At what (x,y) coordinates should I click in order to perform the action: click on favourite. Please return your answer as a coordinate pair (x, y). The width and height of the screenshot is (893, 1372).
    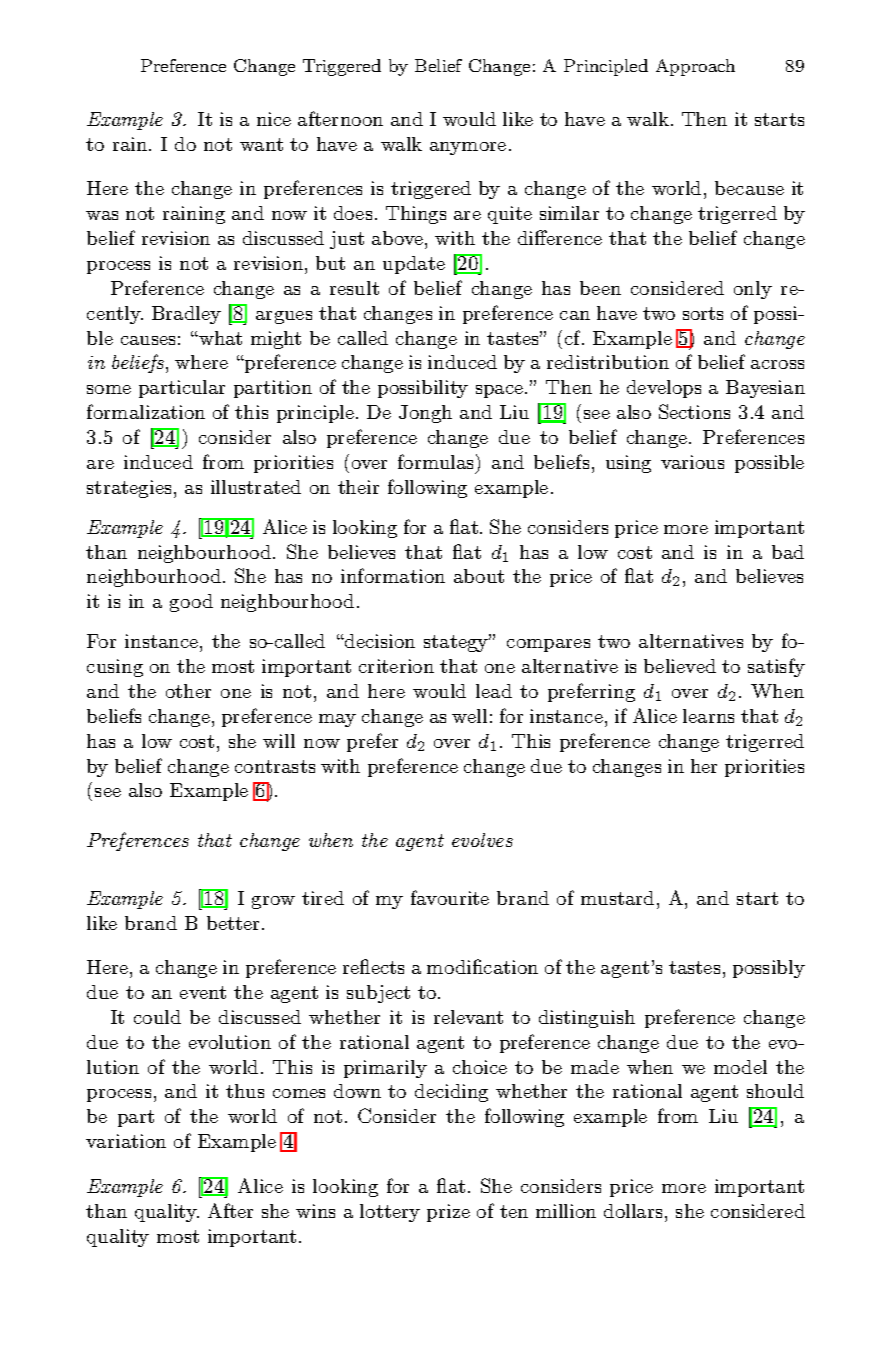
    Looking at the image, I should click on (450, 897).
